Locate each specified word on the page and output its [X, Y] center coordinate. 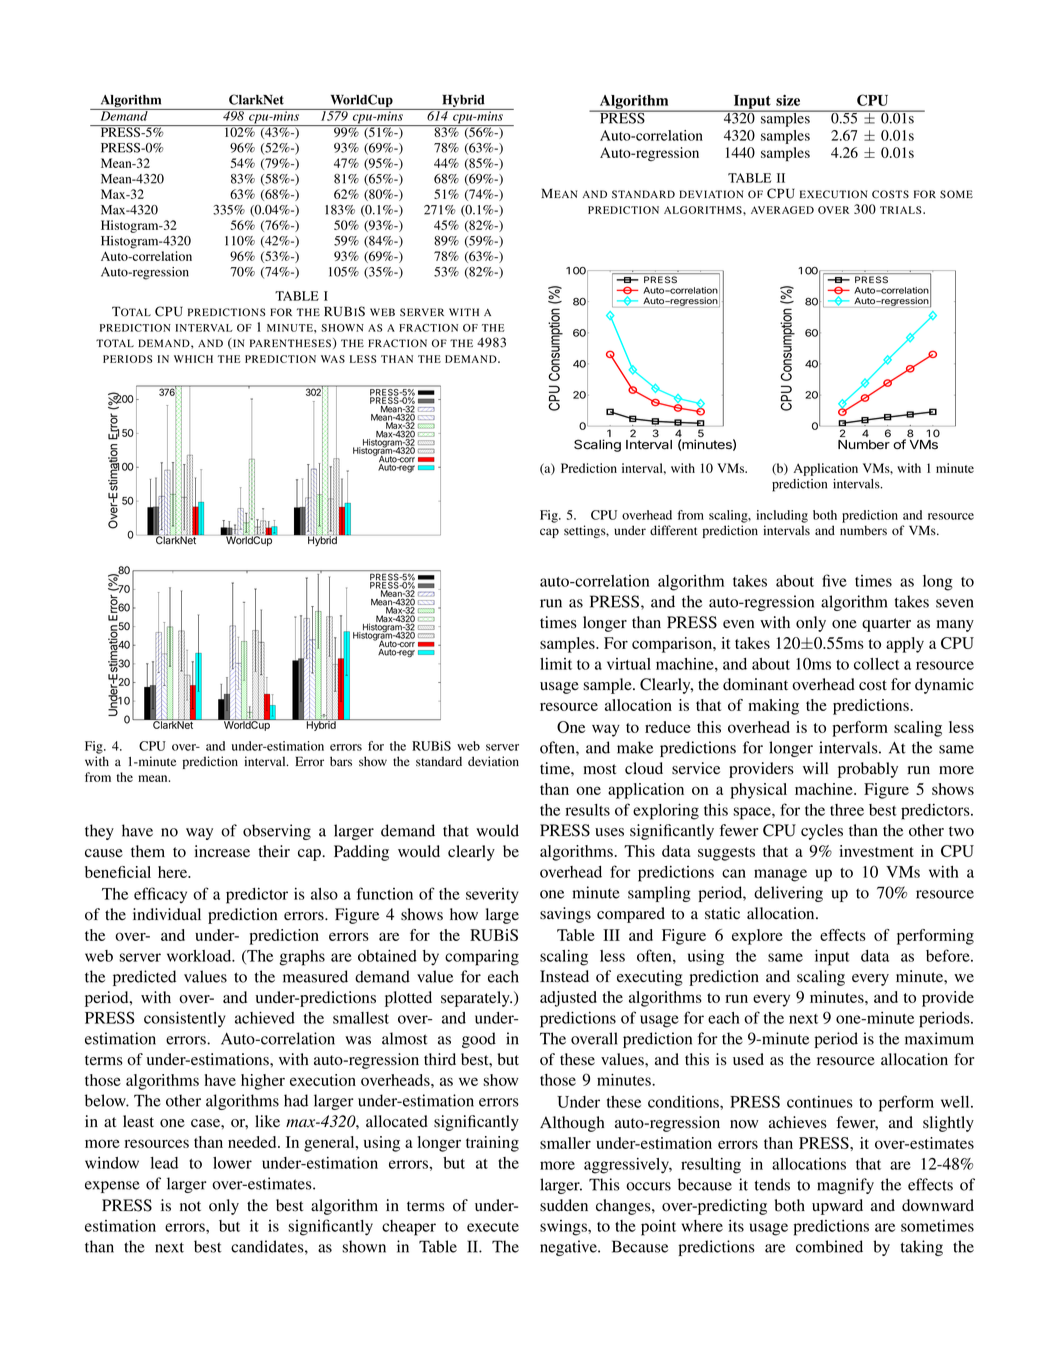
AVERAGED [782, 210]
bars [341, 761]
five [834, 580]
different [673, 530]
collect [877, 664]
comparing [482, 958]
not [190, 1206]
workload [200, 956]
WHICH [193, 359]
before [949, 955]
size [788, 100]
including [782, 516]
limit [556, 663]
